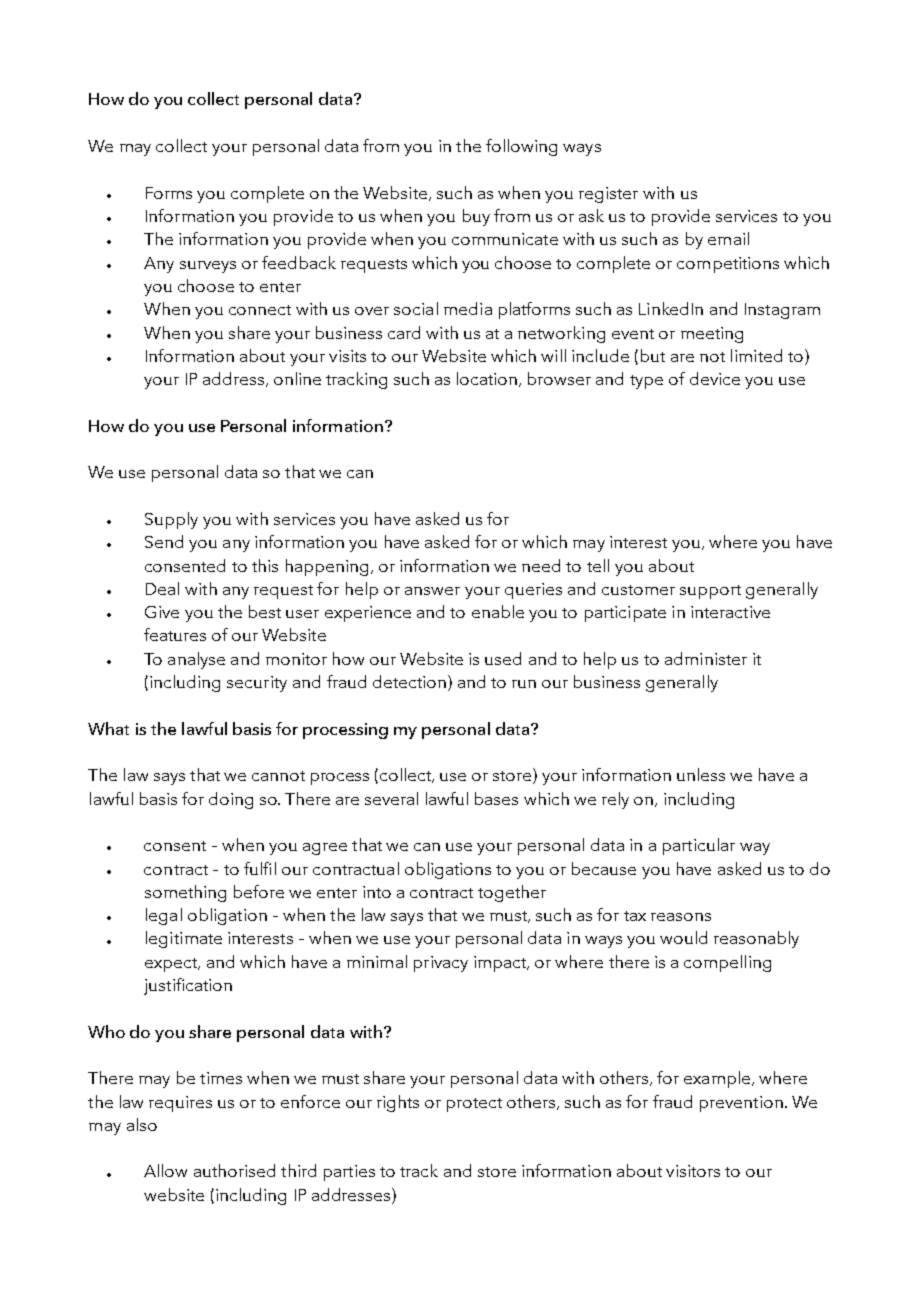 This page has width=924, height=1308. Describe the element at coordinates (706, 658) in the page. I see `administer` at that location.
